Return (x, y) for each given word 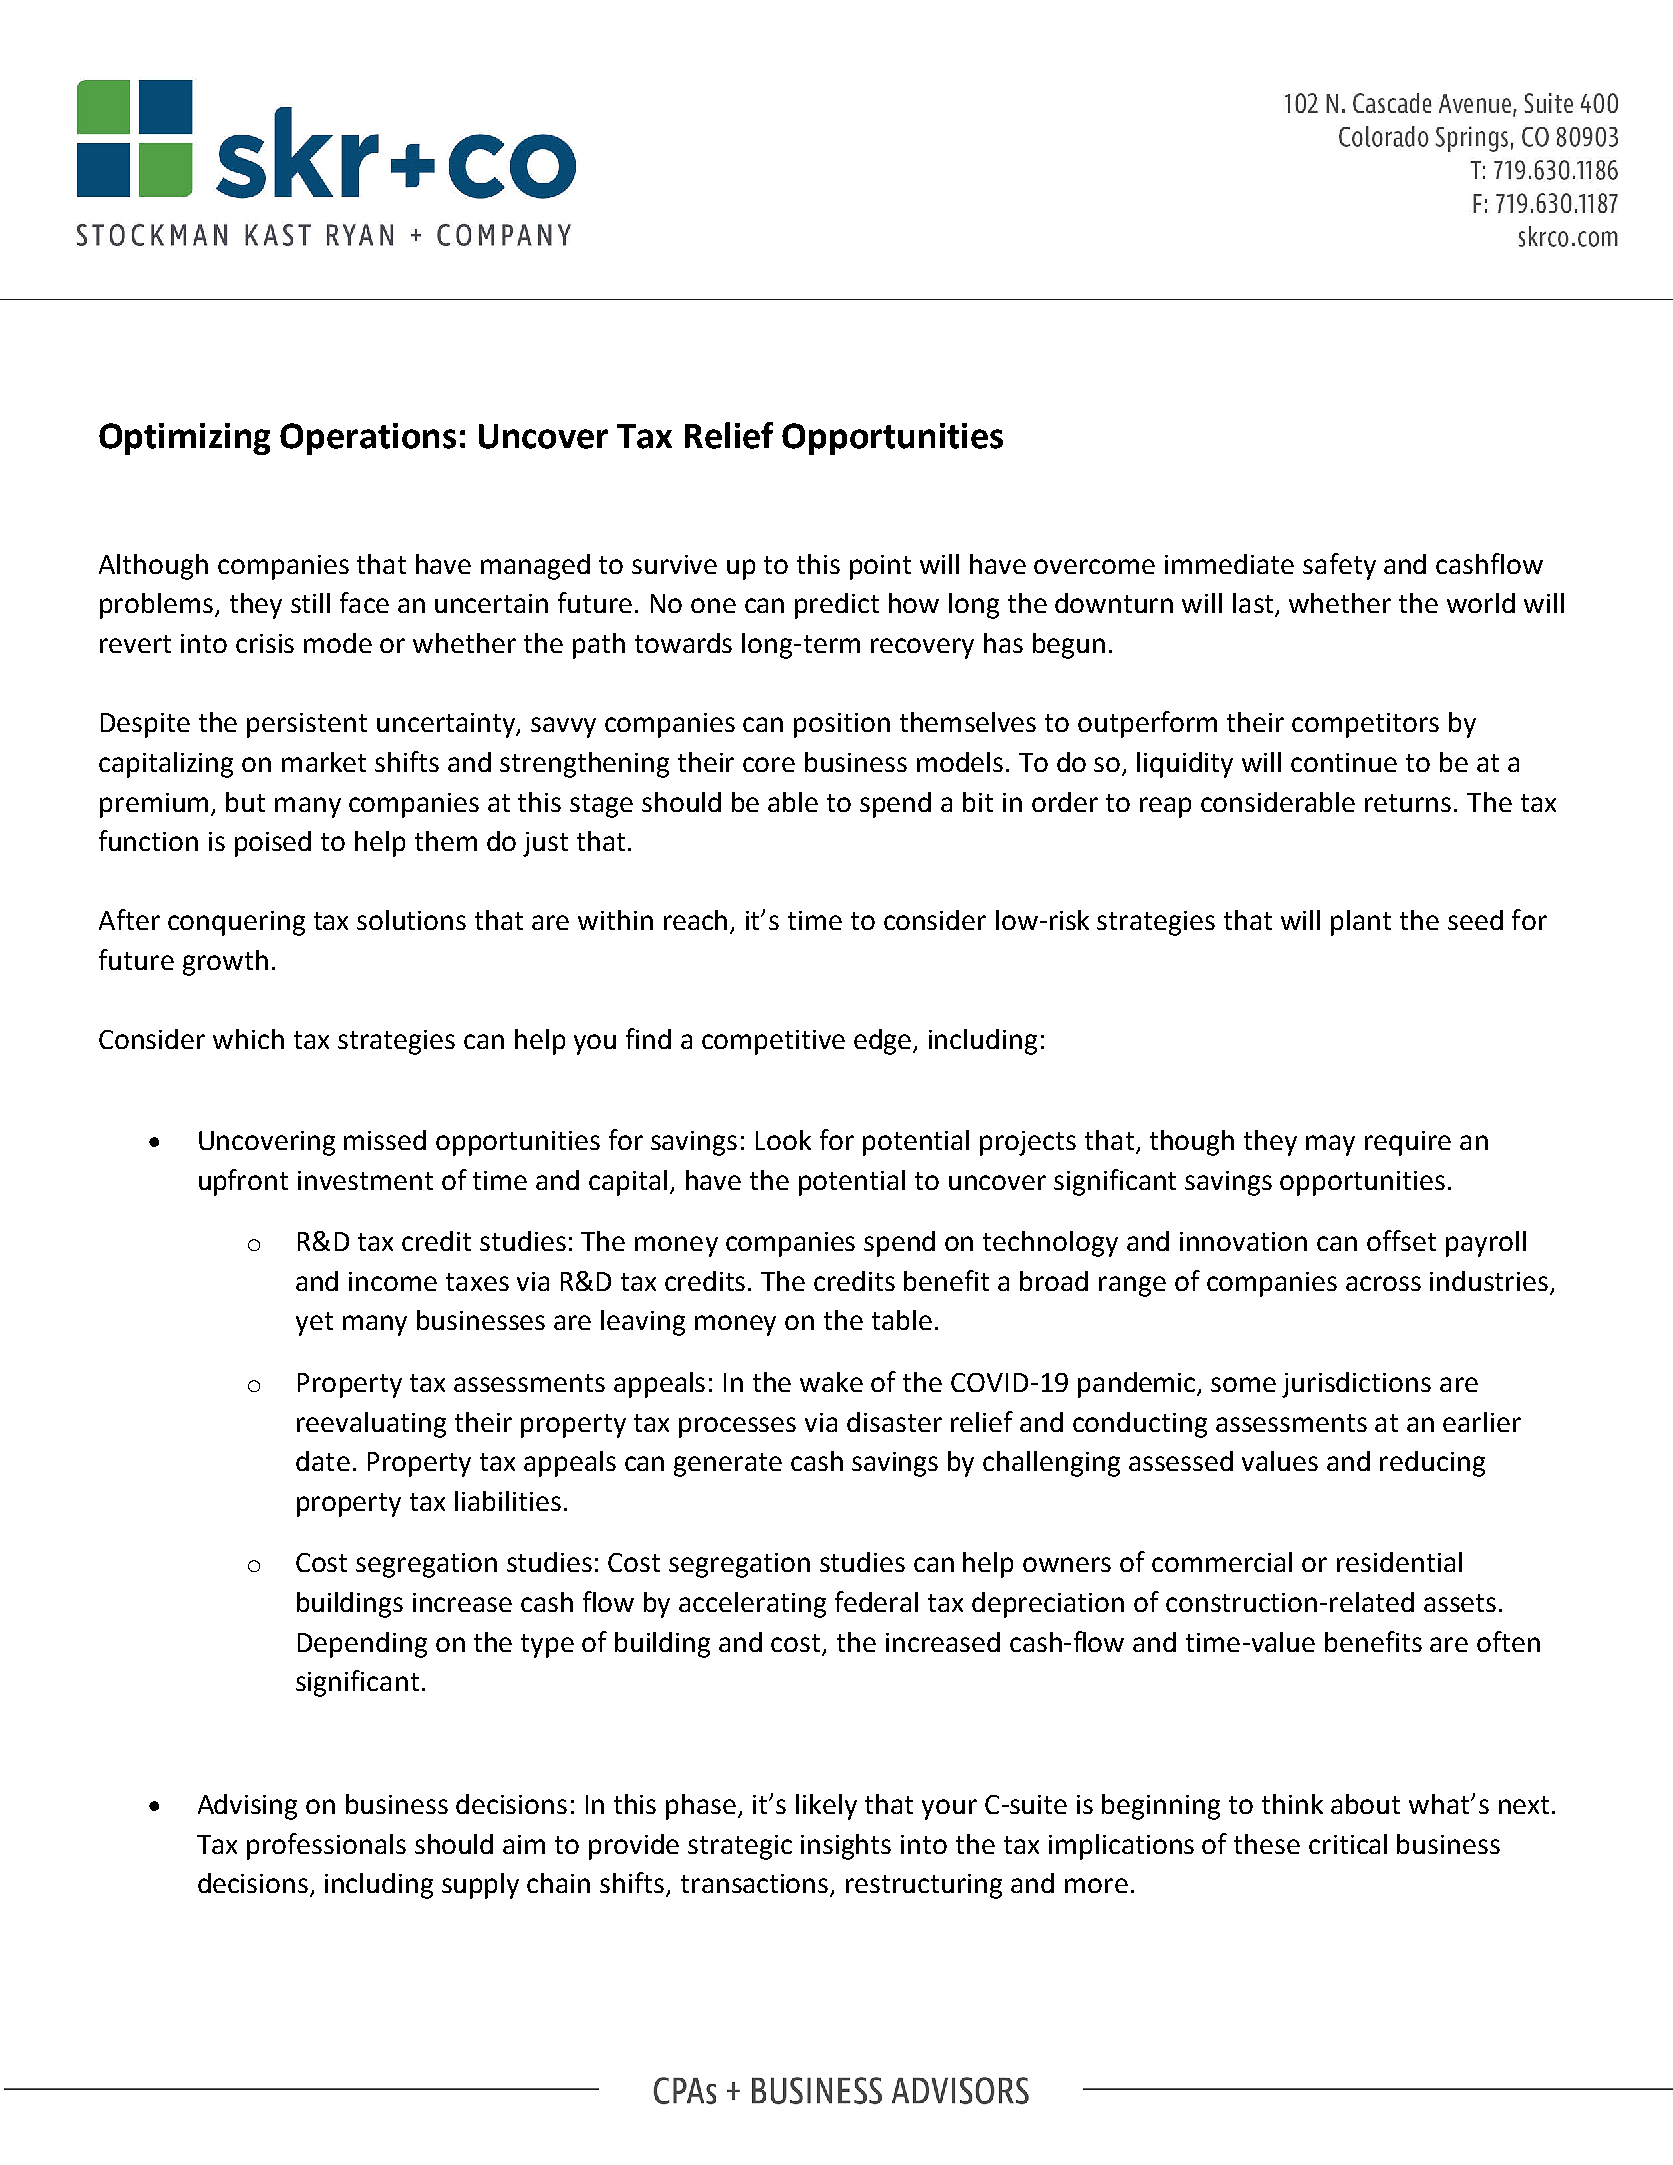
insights (846, 1847)
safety (1339, 566)
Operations (368, 439)
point (880, 567)
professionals (326, 1846)
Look (783, 1140)
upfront (243, 1182)
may (1330, 1145)
